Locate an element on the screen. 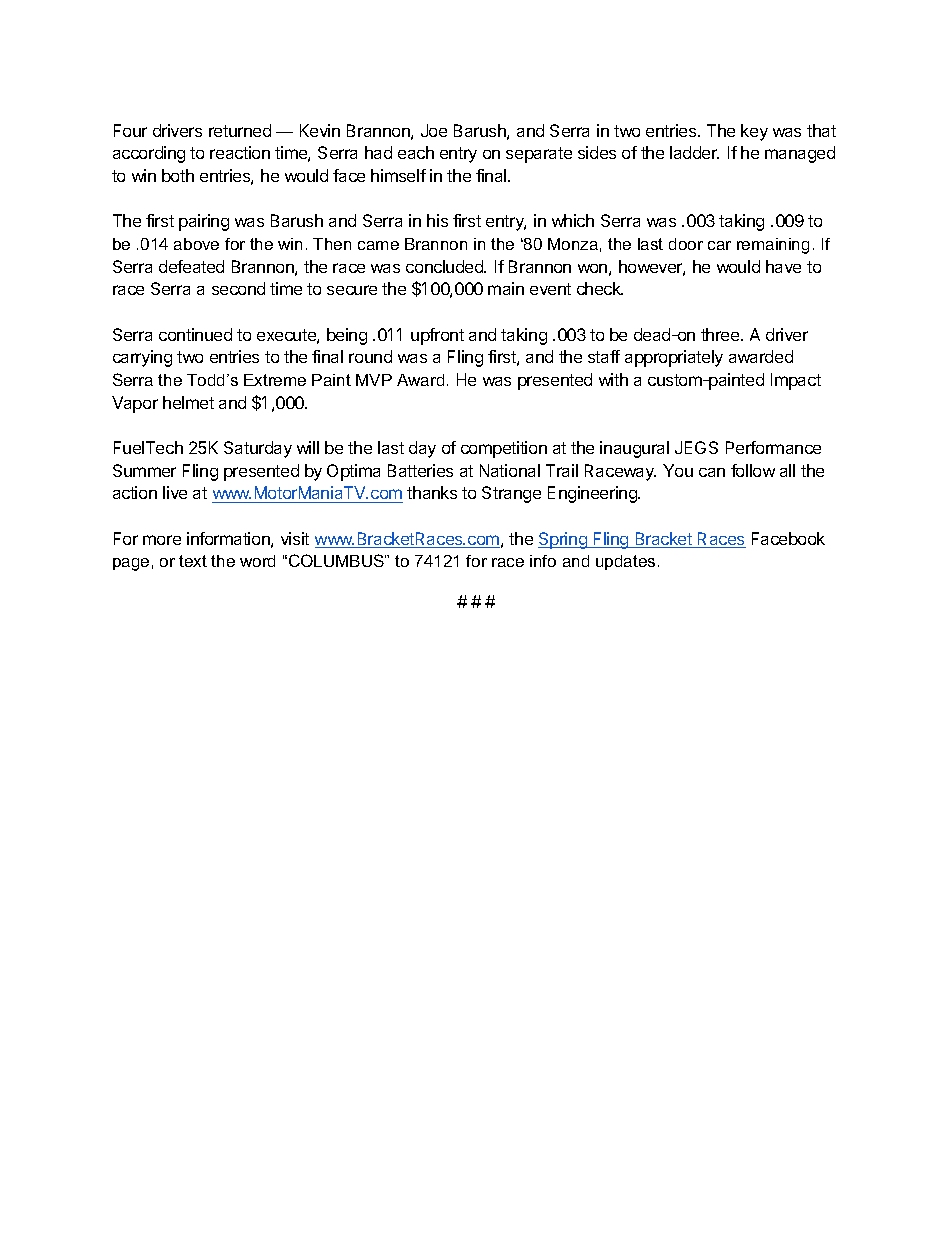 This screenshot has width=952, height=1233. three is located at coordinates (721, 334).
